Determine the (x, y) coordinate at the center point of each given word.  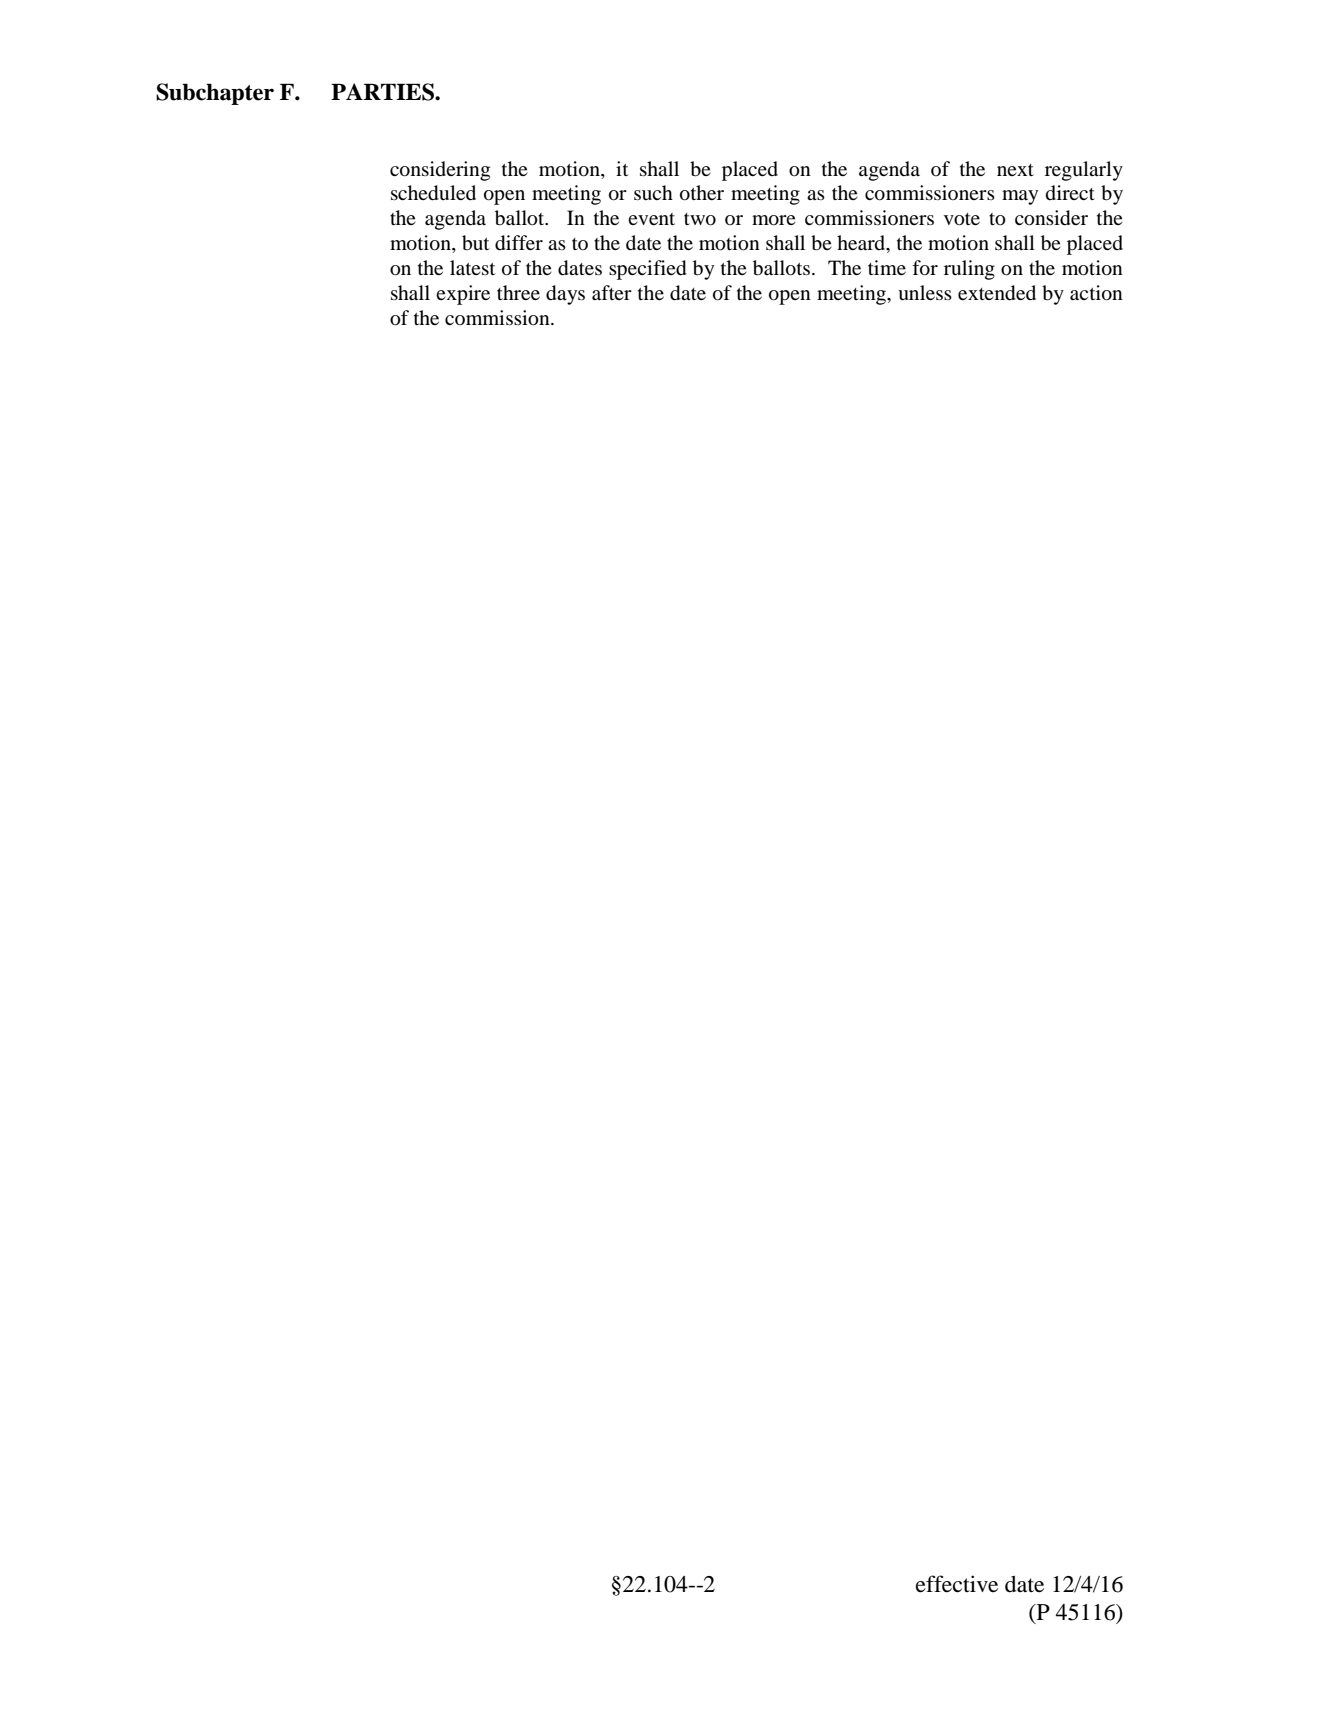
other (702, 193)
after (612, 292)
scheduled (433, 193)
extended (997, 293)
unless (925, 293)
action (1096, 293)
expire (463, 295)
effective (957, 1584)
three (518, 292)
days (565, 295)
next (1015, 170)
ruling (969, 270)
